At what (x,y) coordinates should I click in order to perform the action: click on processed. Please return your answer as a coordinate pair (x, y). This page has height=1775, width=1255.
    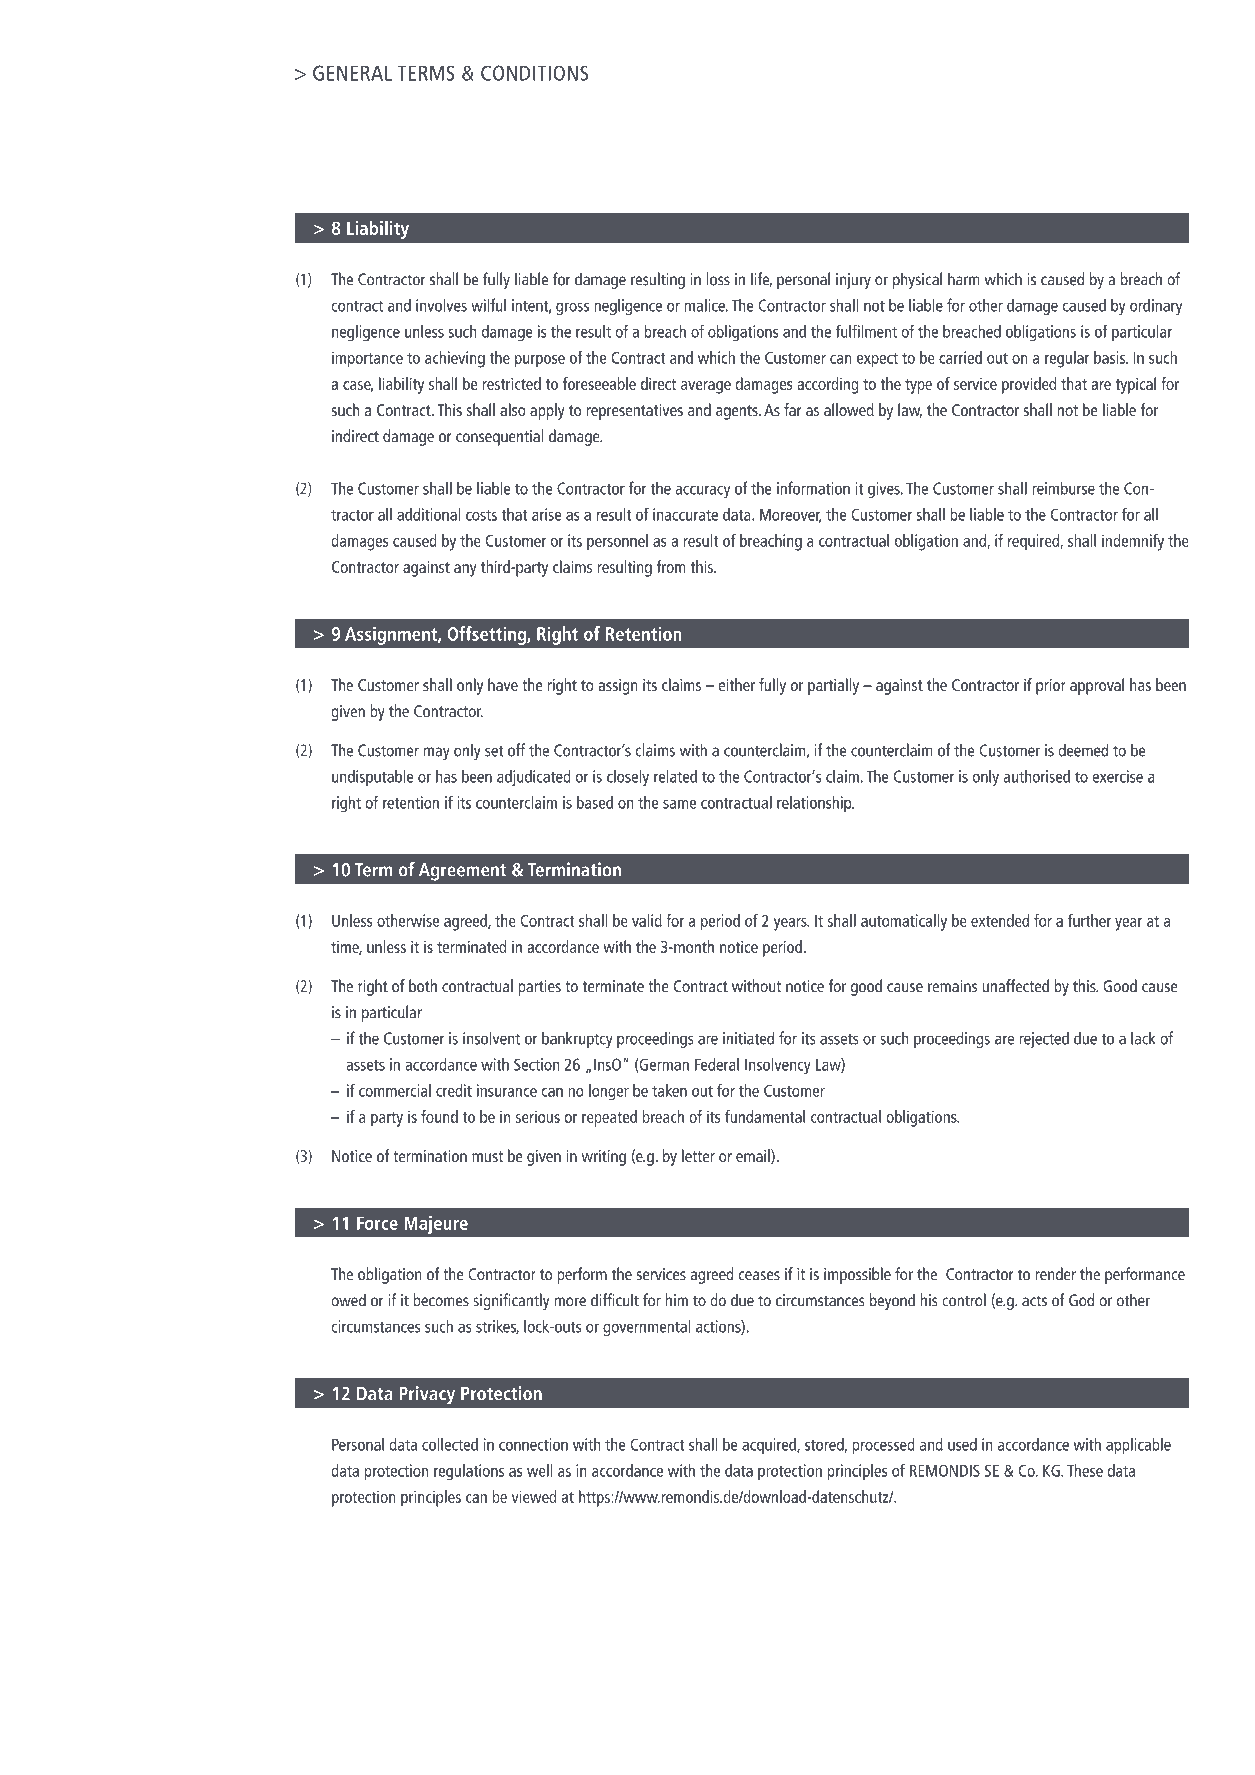
    Looking at the image, I should click on (883, 1446).
